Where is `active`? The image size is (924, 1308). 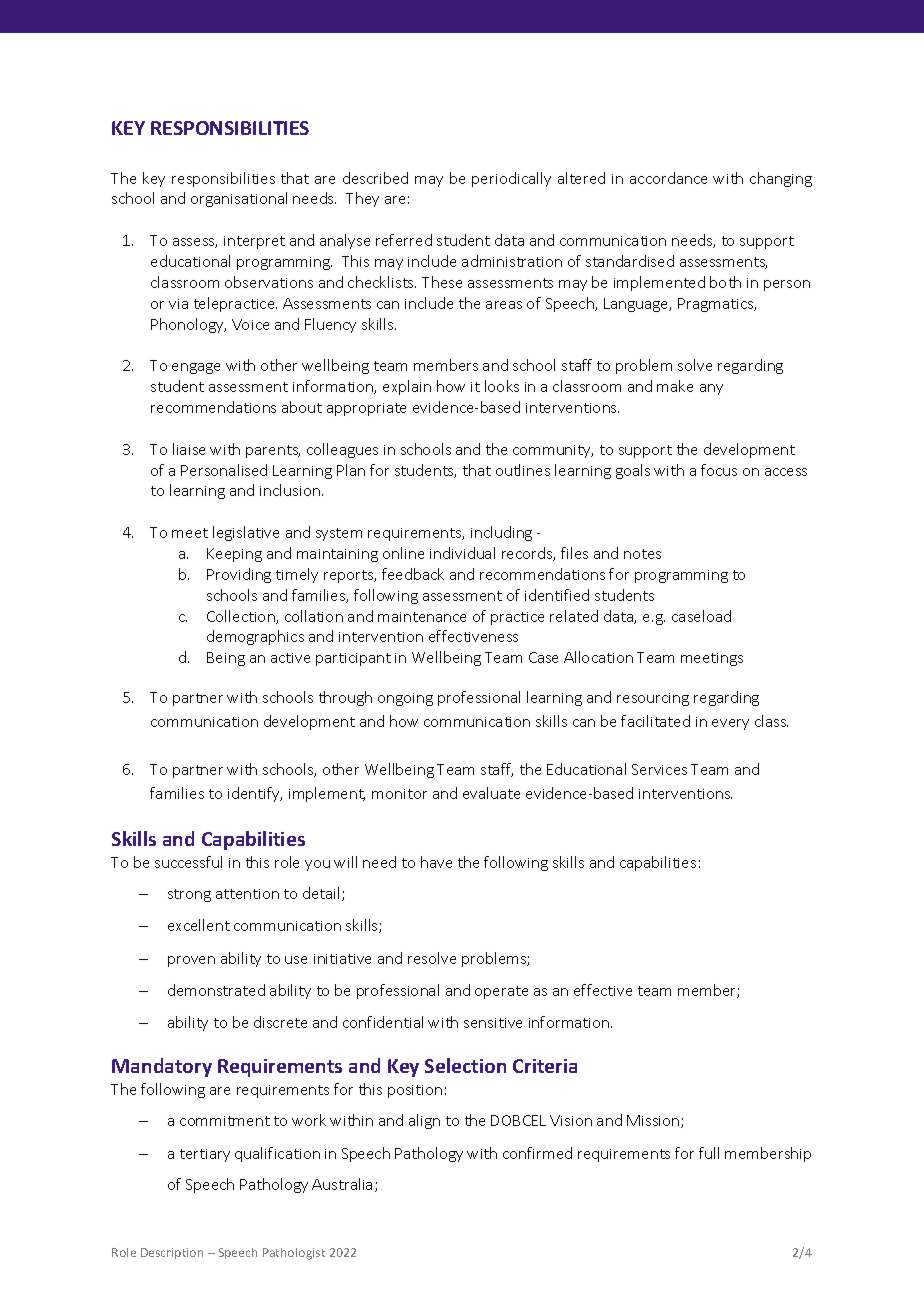
active is located at coordinates (290, 658).
